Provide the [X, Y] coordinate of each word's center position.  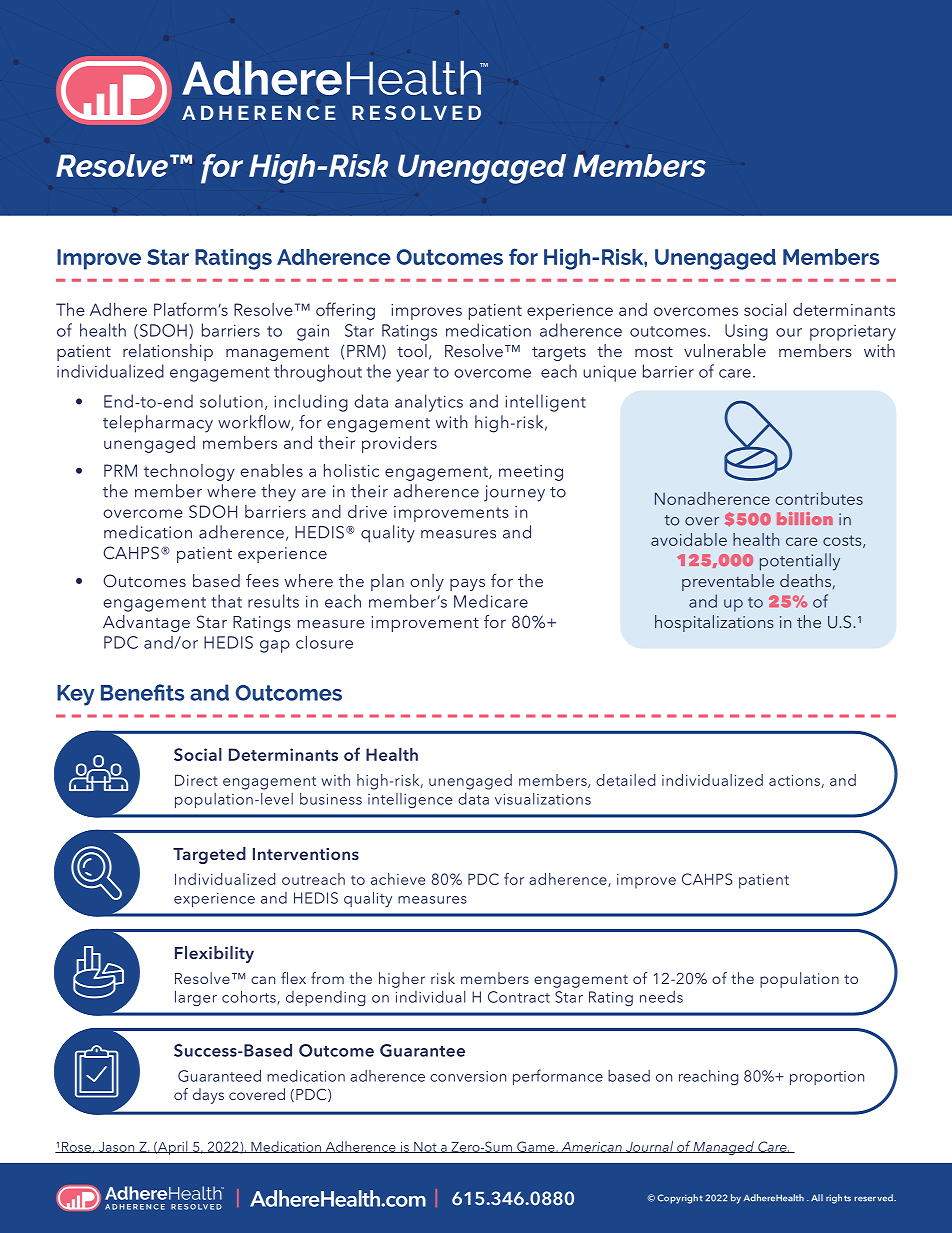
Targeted [209, 855]
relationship [168, 352]
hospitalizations [714, 623]
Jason [116, 1147]
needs [661, 997]
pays [467, 585]
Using [746, 332]
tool [412, 350]
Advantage [146, 623]
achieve [398, 879]
